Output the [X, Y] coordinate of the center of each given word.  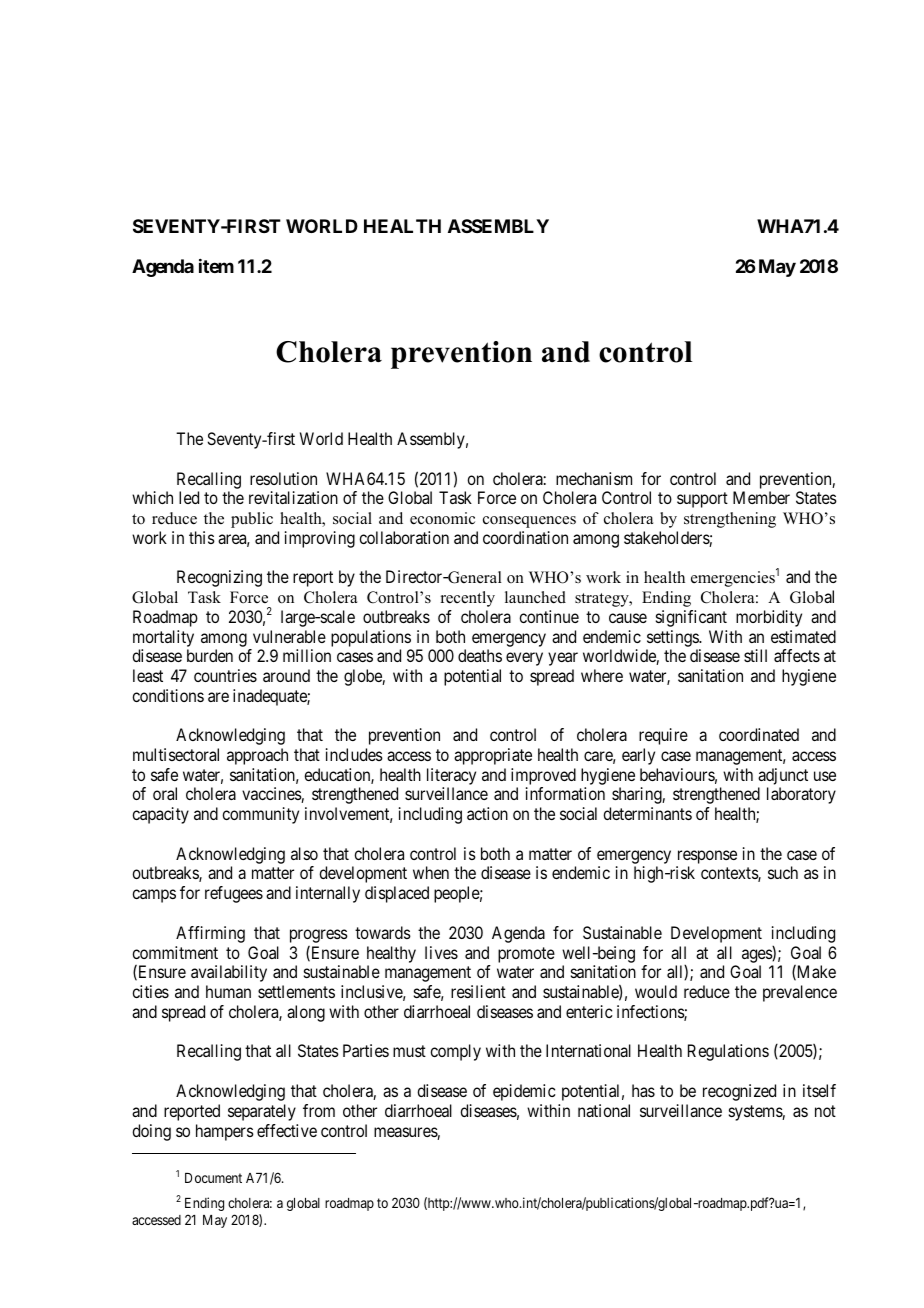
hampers [225, 1132]
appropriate [493, 756]
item [216, 266]
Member [761, 497]
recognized [739, 1092]
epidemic [524, 1092]
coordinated [759, 734]
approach [257, 756]
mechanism [594, 478]
